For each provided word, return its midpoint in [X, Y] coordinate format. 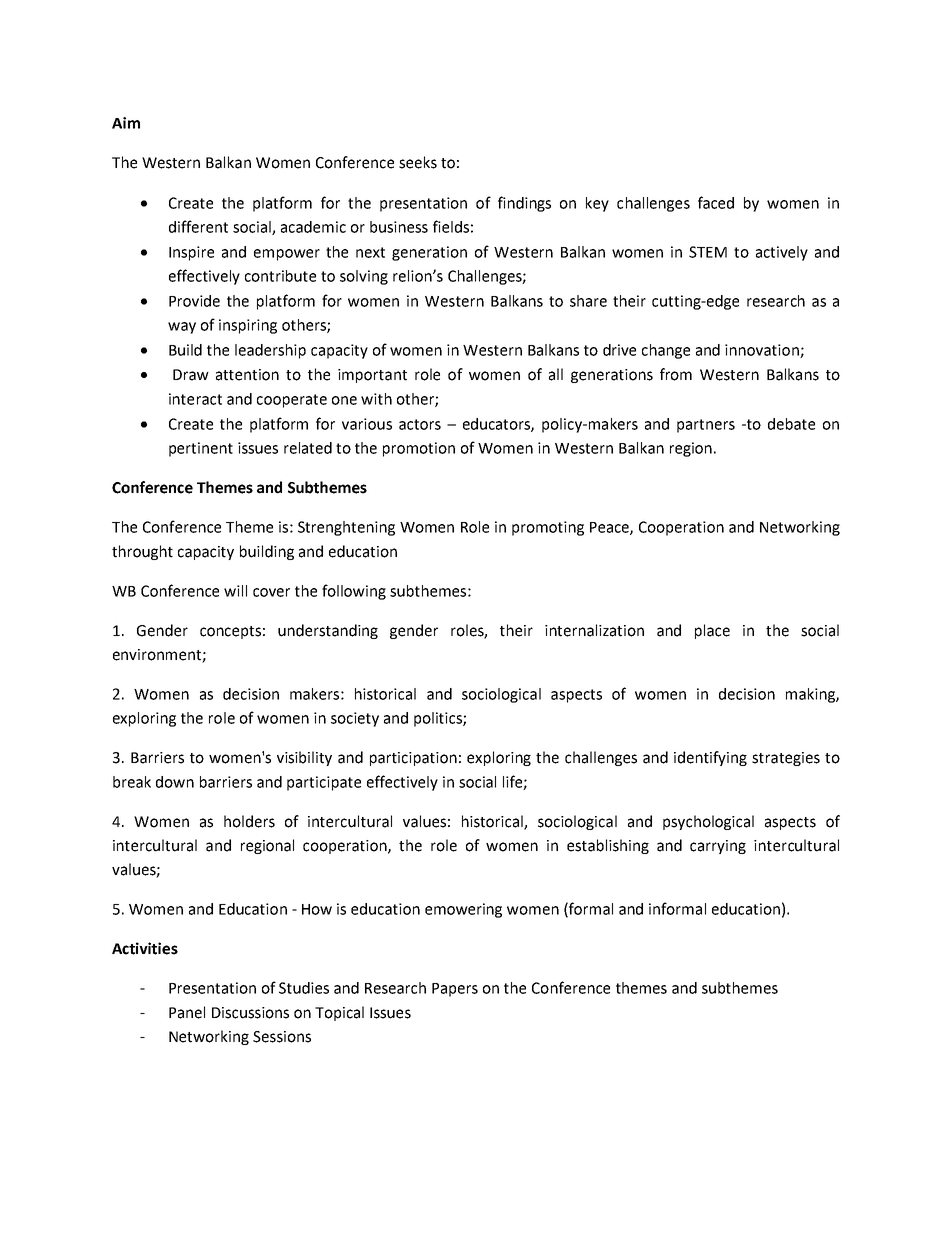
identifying [710, 758]
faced [716, 202]
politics [439, 719]
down [175, 782]
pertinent [201, 449]
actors [420, 424]
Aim [126, 123]
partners [706, 426]
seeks [418, 162]
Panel [187, 1012]
